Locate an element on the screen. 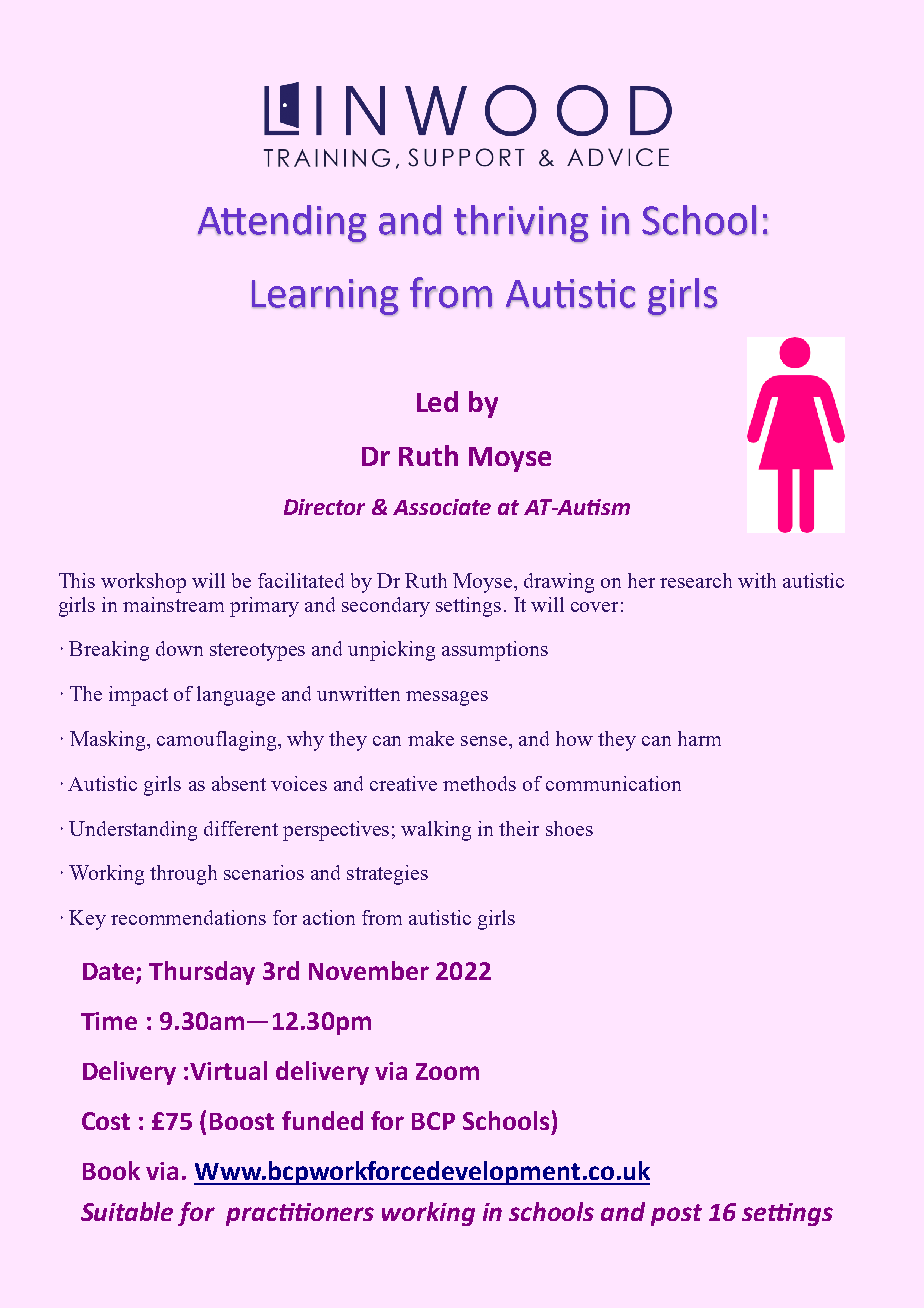  workshop is located at coordinates (143, 583).
